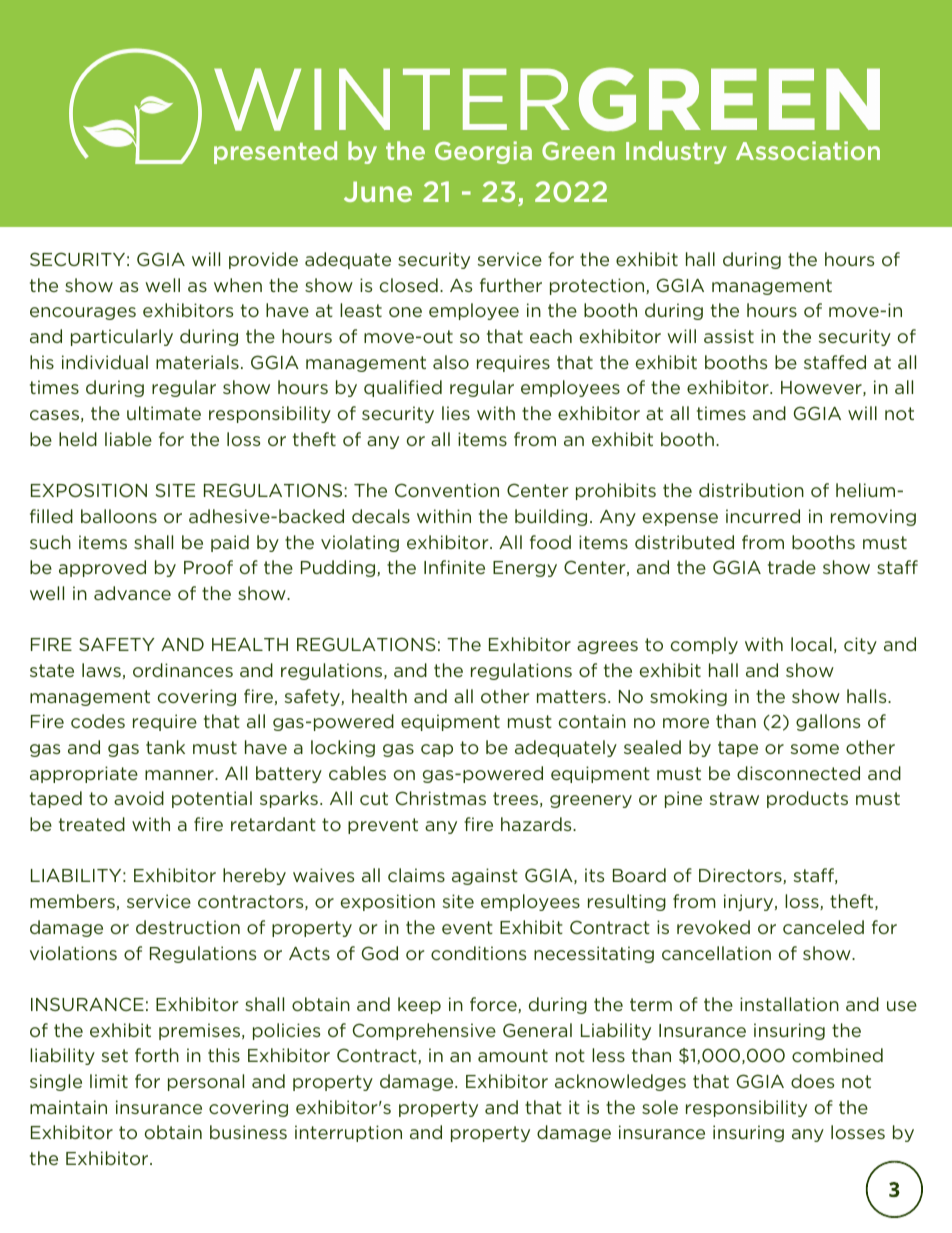 Image resolution: width=952 pixels, height=1233 pixels. Describe the element at coordinates (807, 799) in the screenshot. I see `products` at that location.
